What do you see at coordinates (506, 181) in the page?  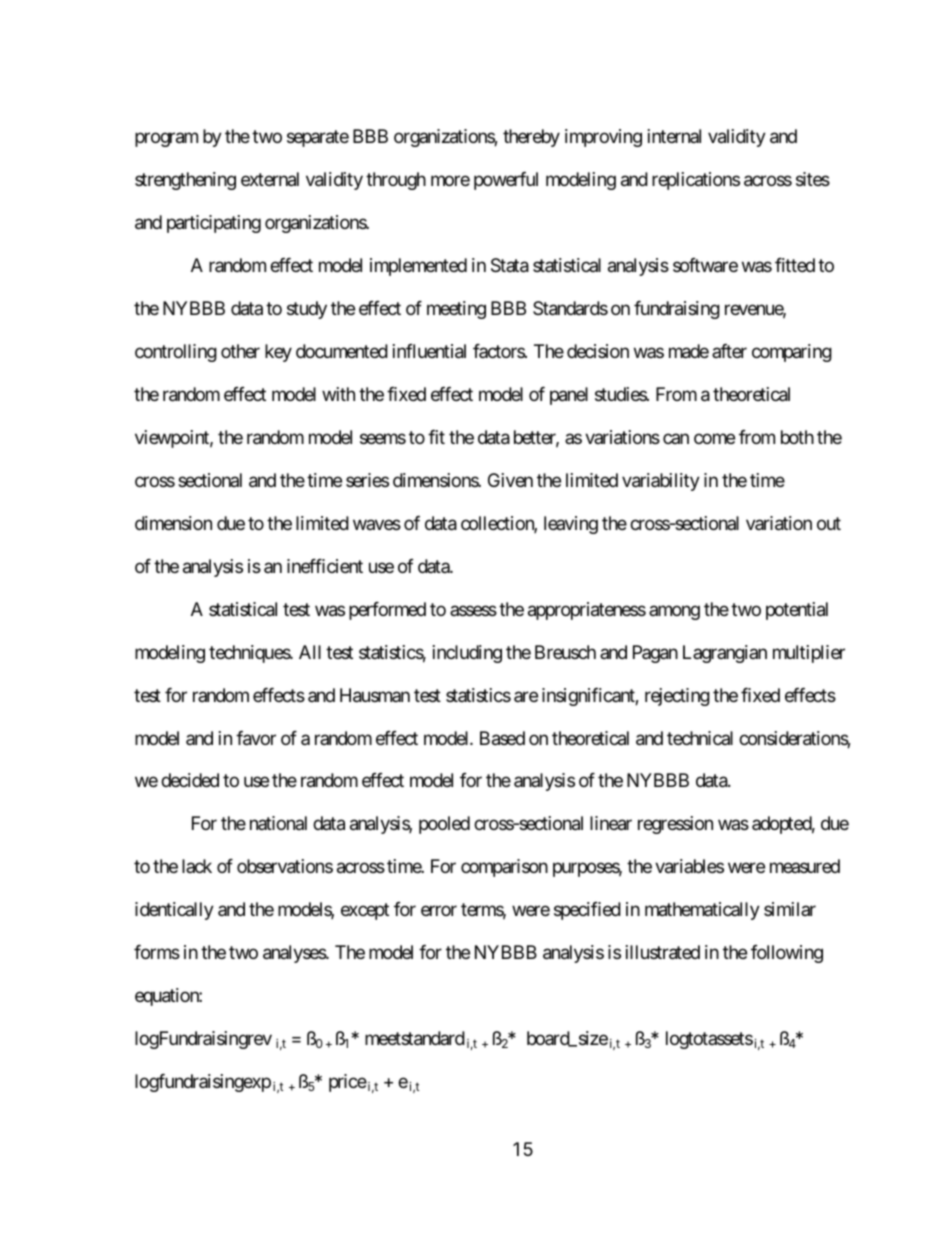 I see `powerful` at bounding box center [506, 181].
